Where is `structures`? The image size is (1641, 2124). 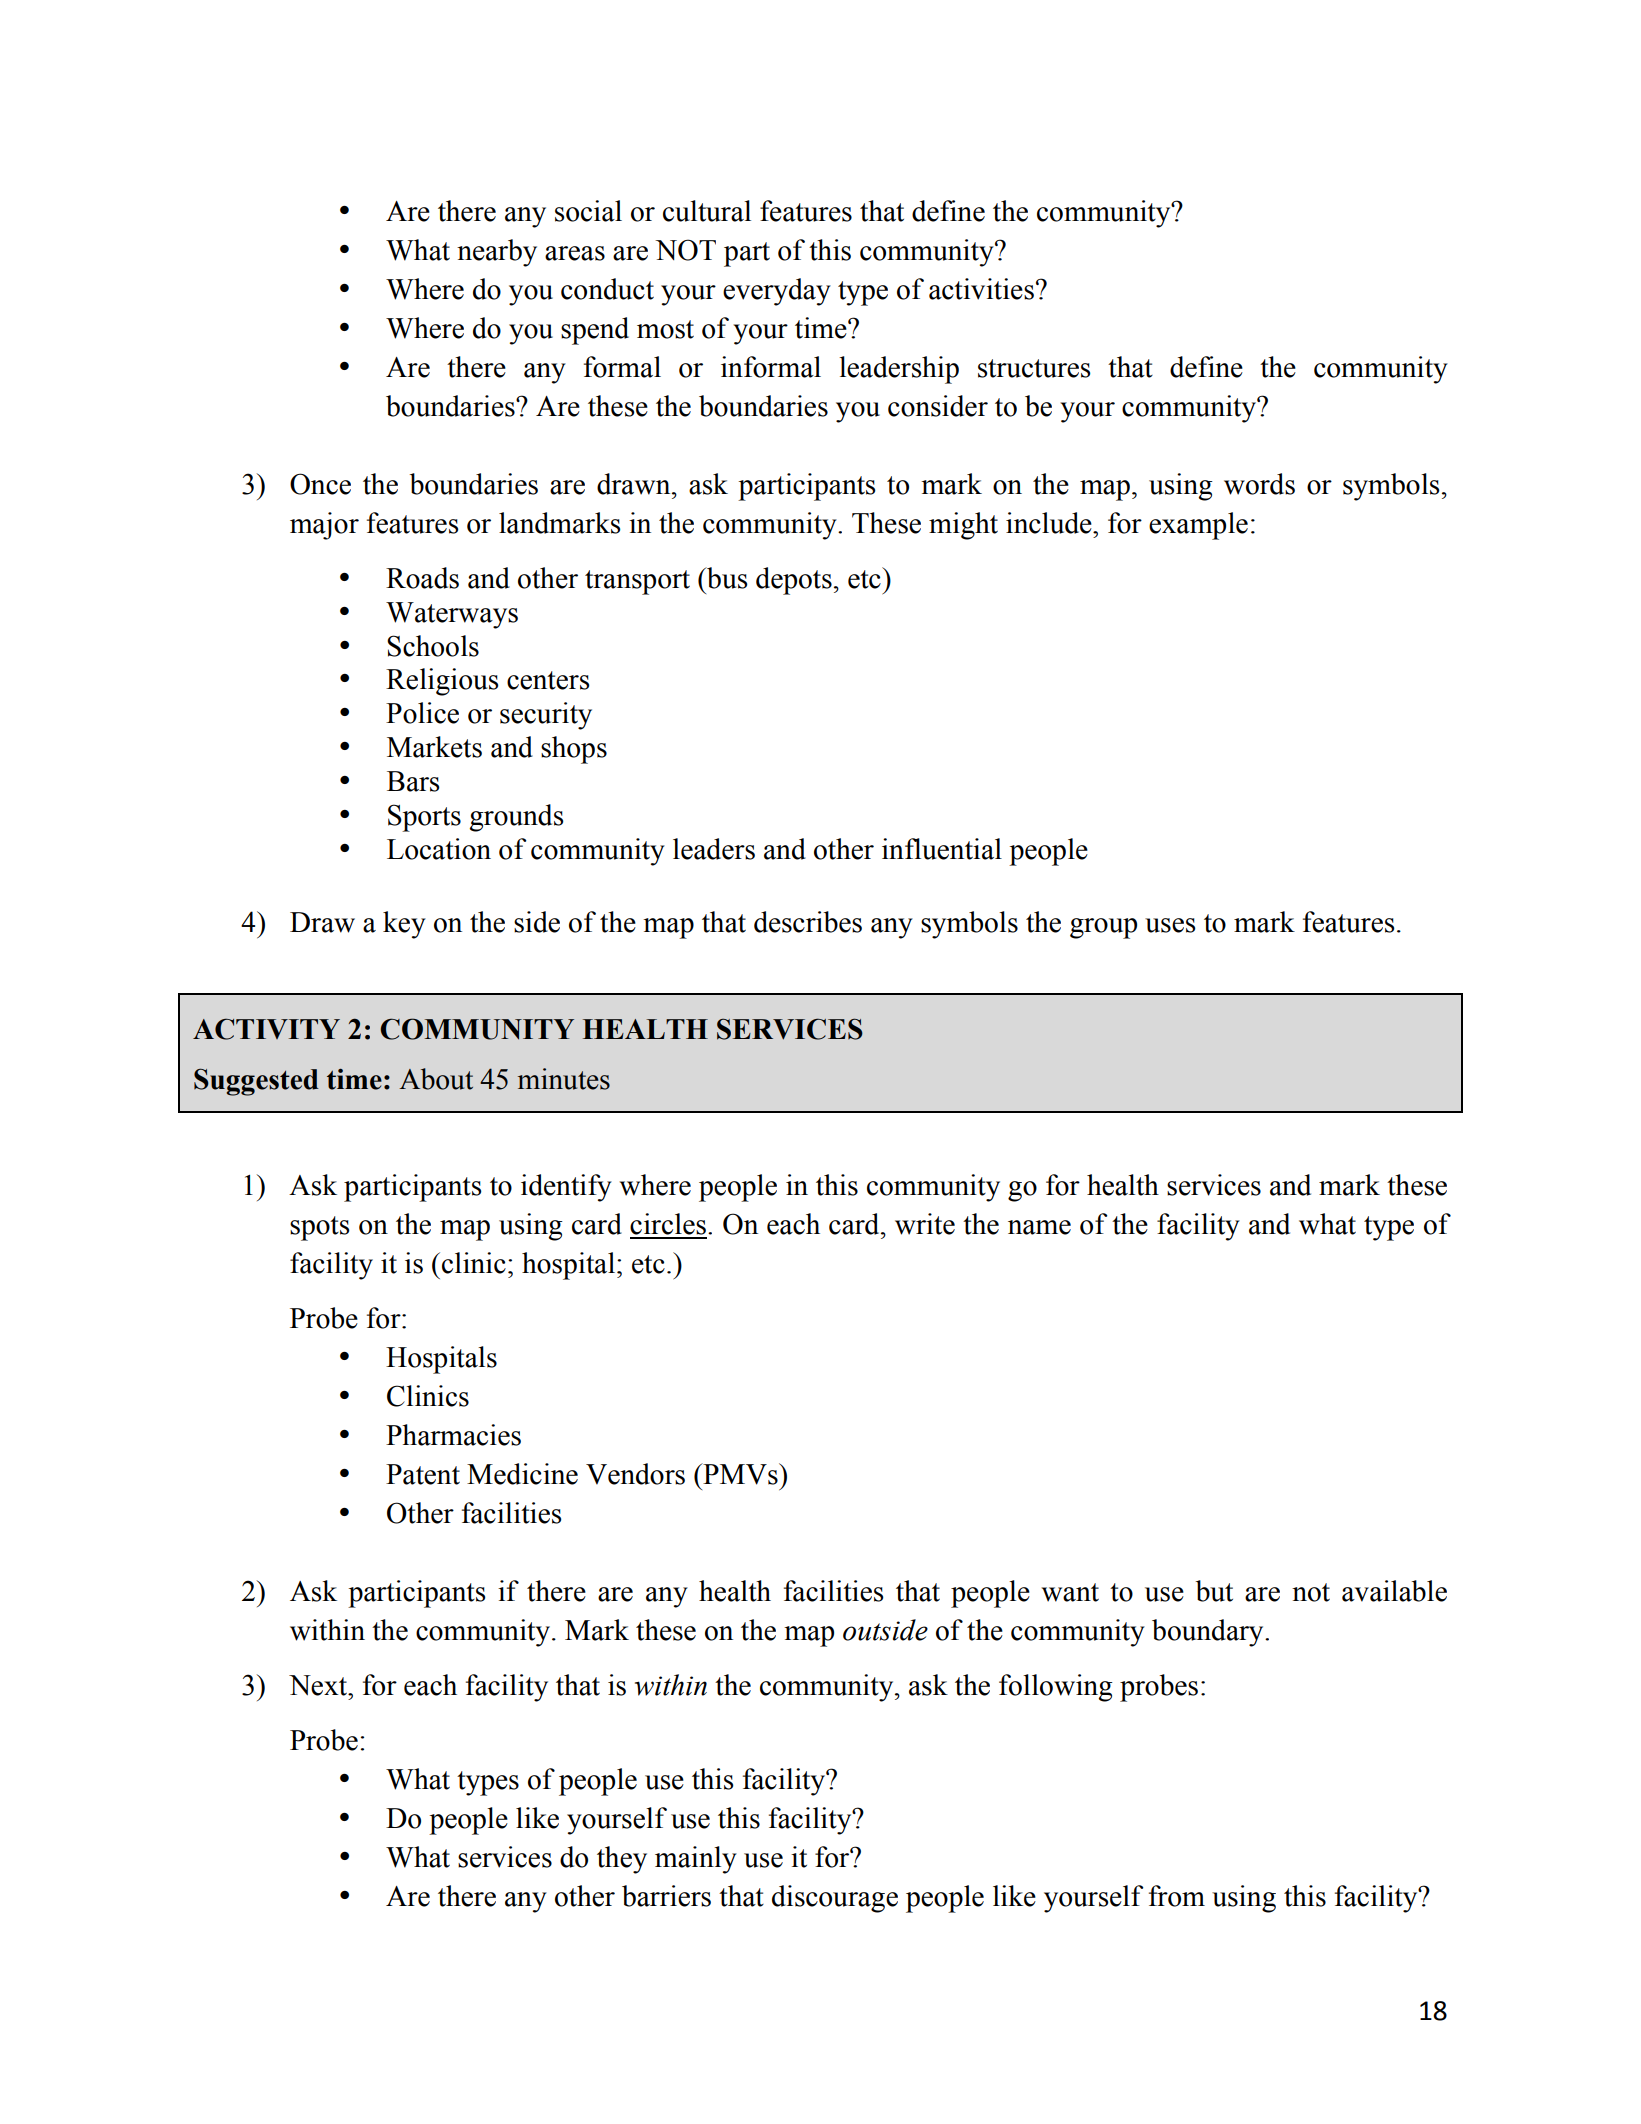 structures is located at coordinates (1034, 368).
